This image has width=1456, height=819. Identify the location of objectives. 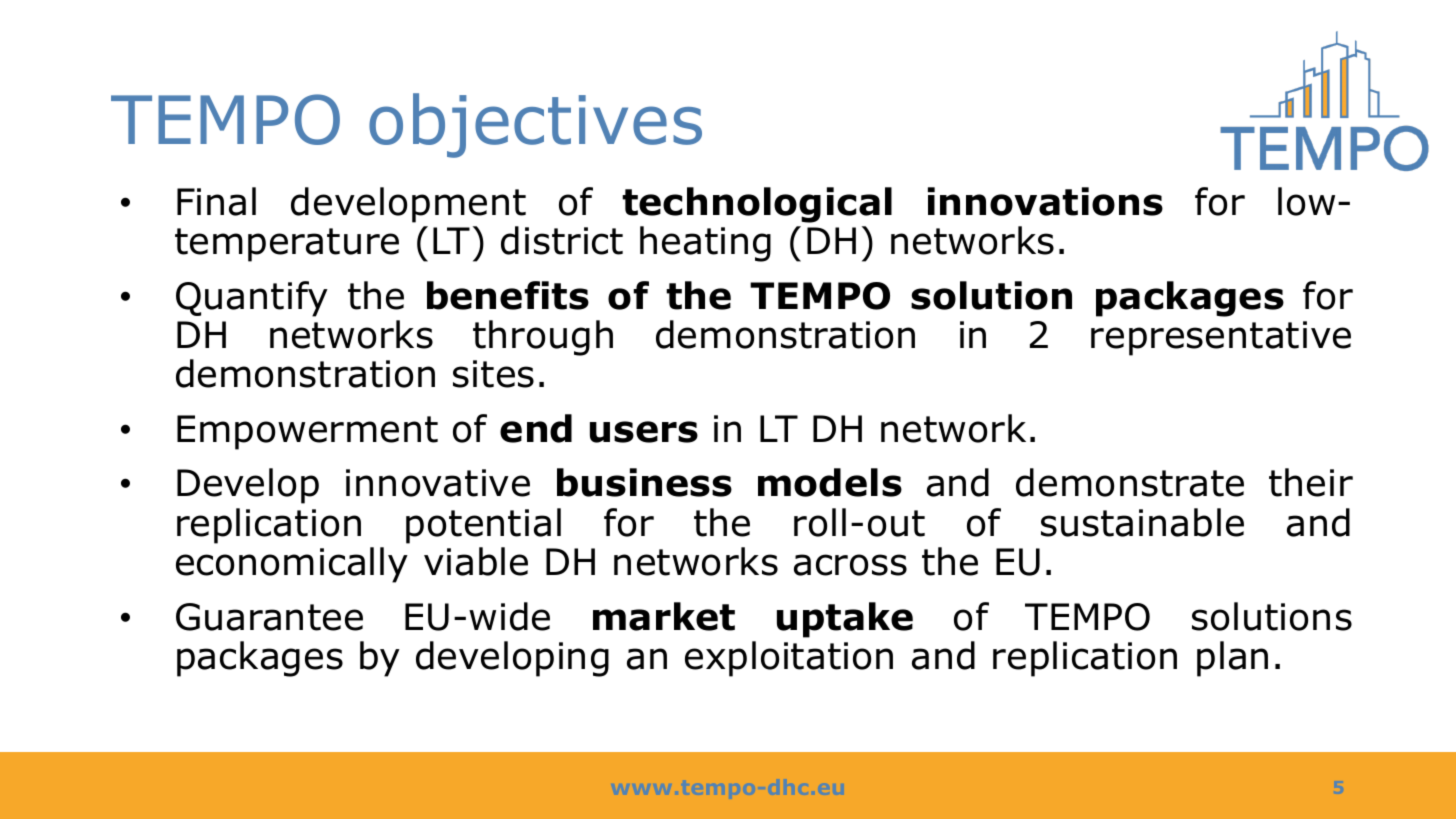
(535, 125).
